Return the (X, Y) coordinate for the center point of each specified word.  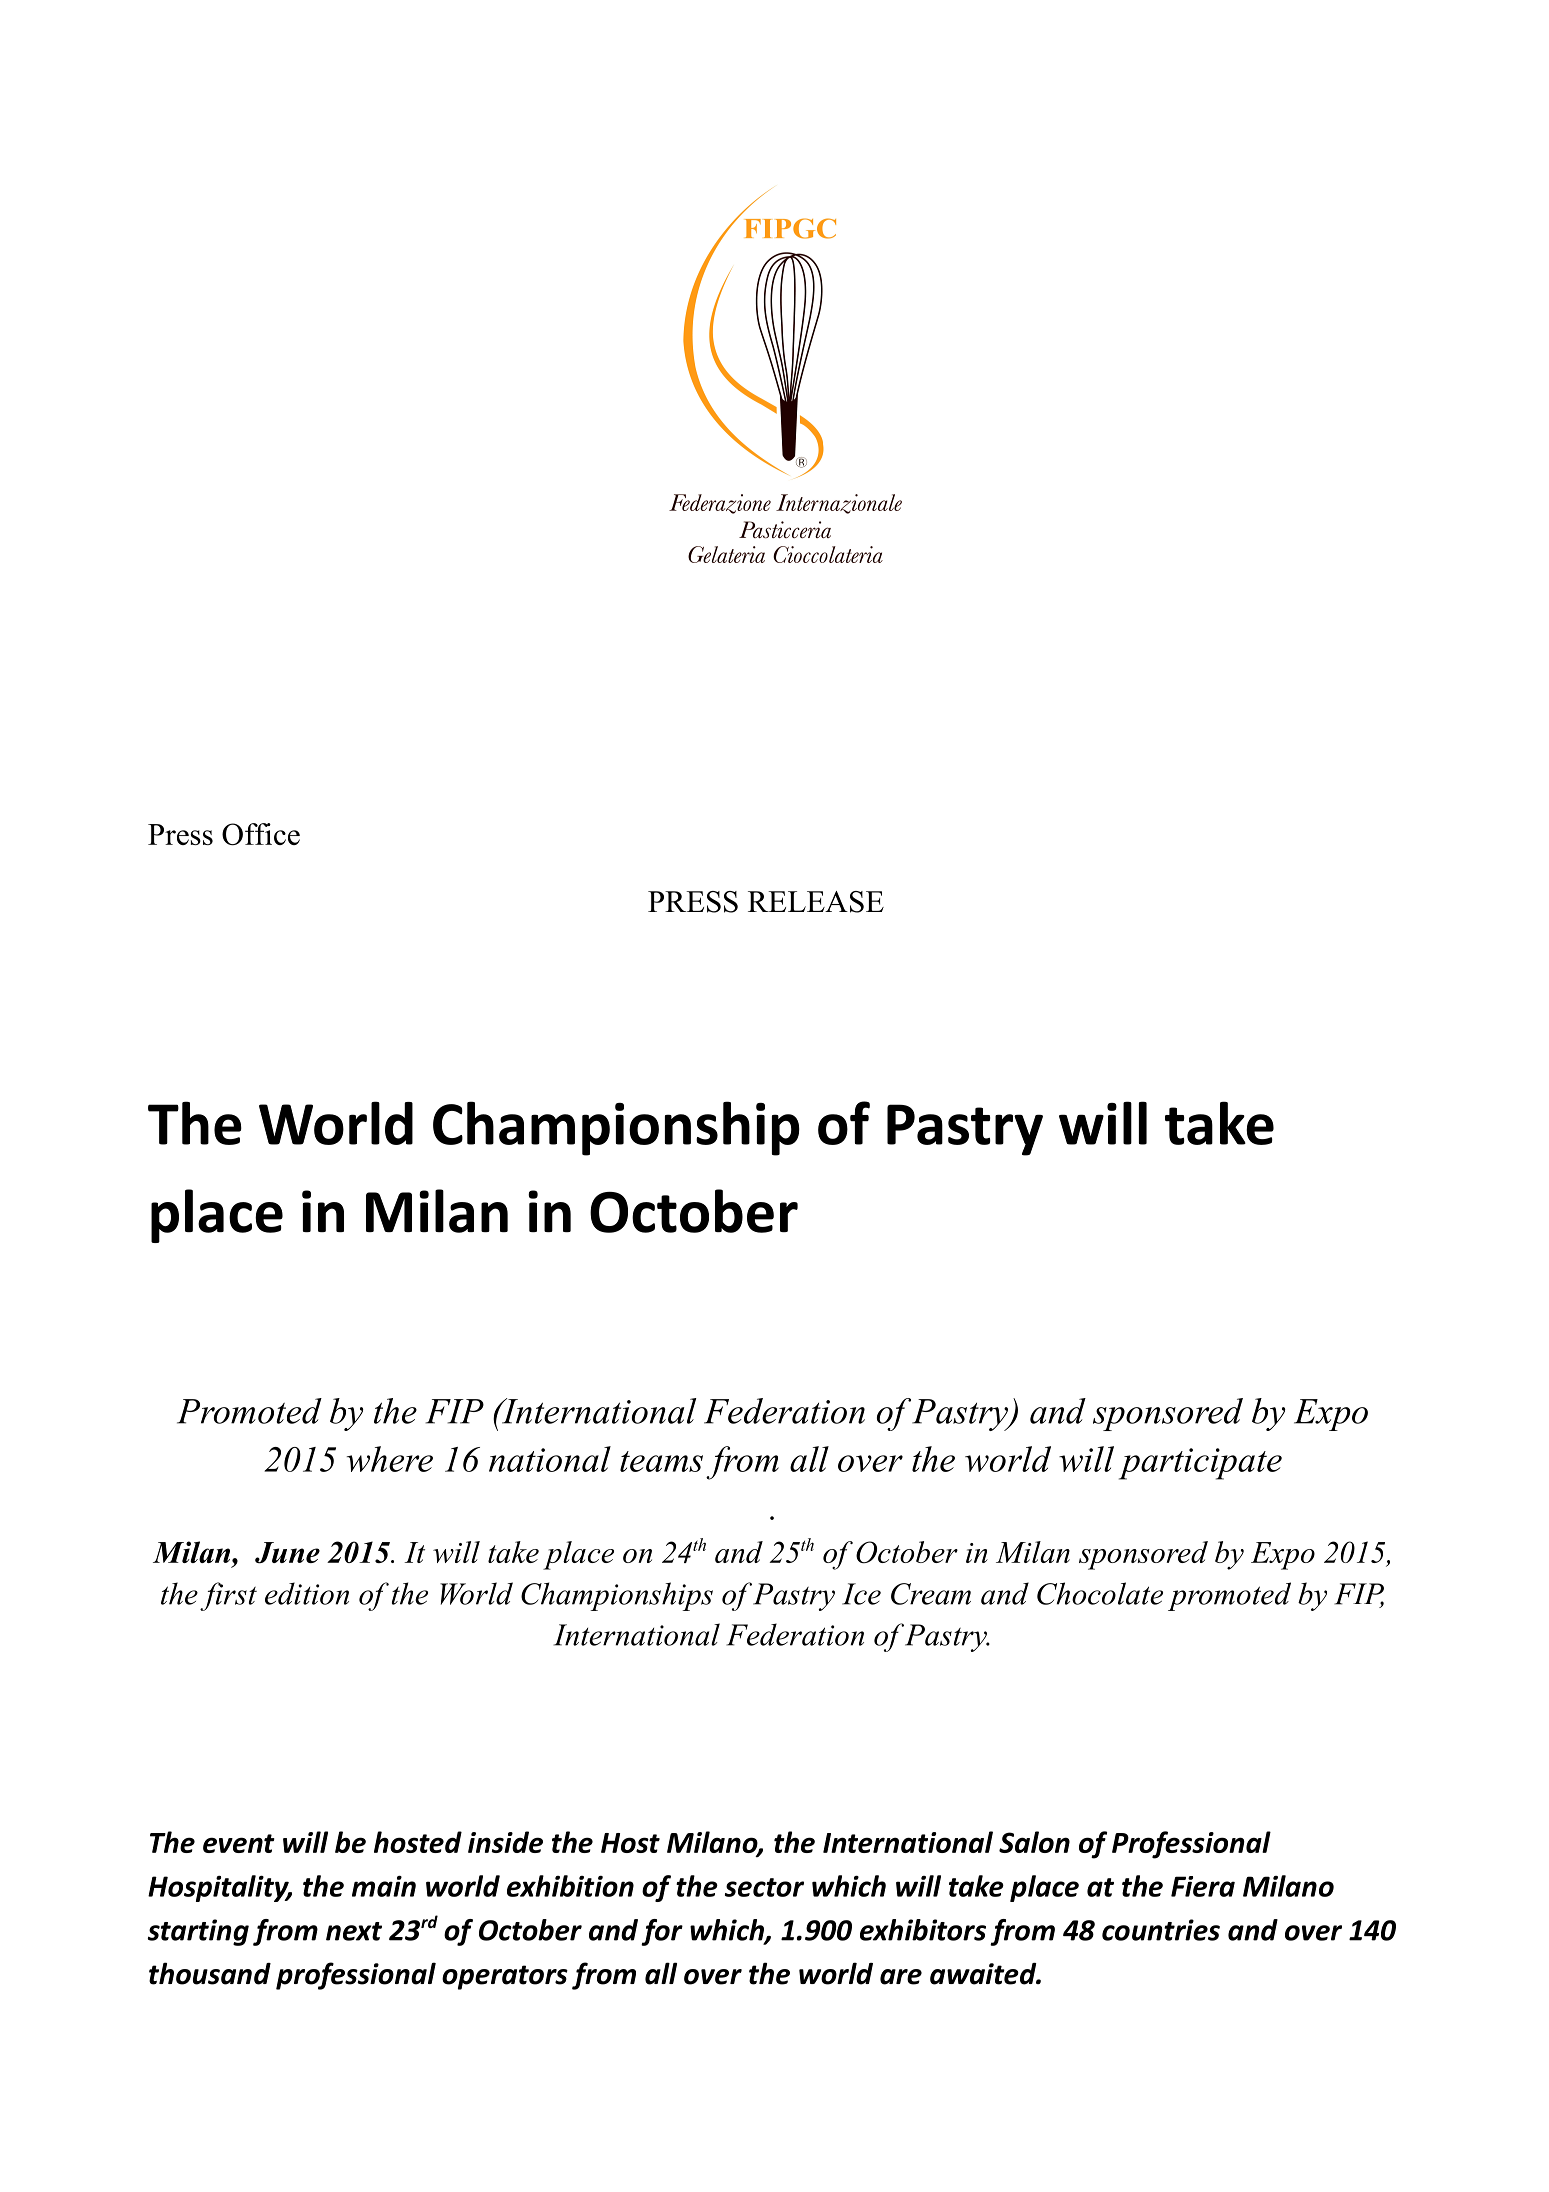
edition (307, 1593)
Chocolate (1100, 1593)
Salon (1034, 1842)
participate (1200, 1464)
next (354, 1931)
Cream (931, 1594)
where (390, 1459)
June (287, 1553)
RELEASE (816, 902)
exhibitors (923, 1930)
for (662, 1932)
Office (261, 834)
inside (505, 1842)
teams (661, 1461)
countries (1161, 1930)
